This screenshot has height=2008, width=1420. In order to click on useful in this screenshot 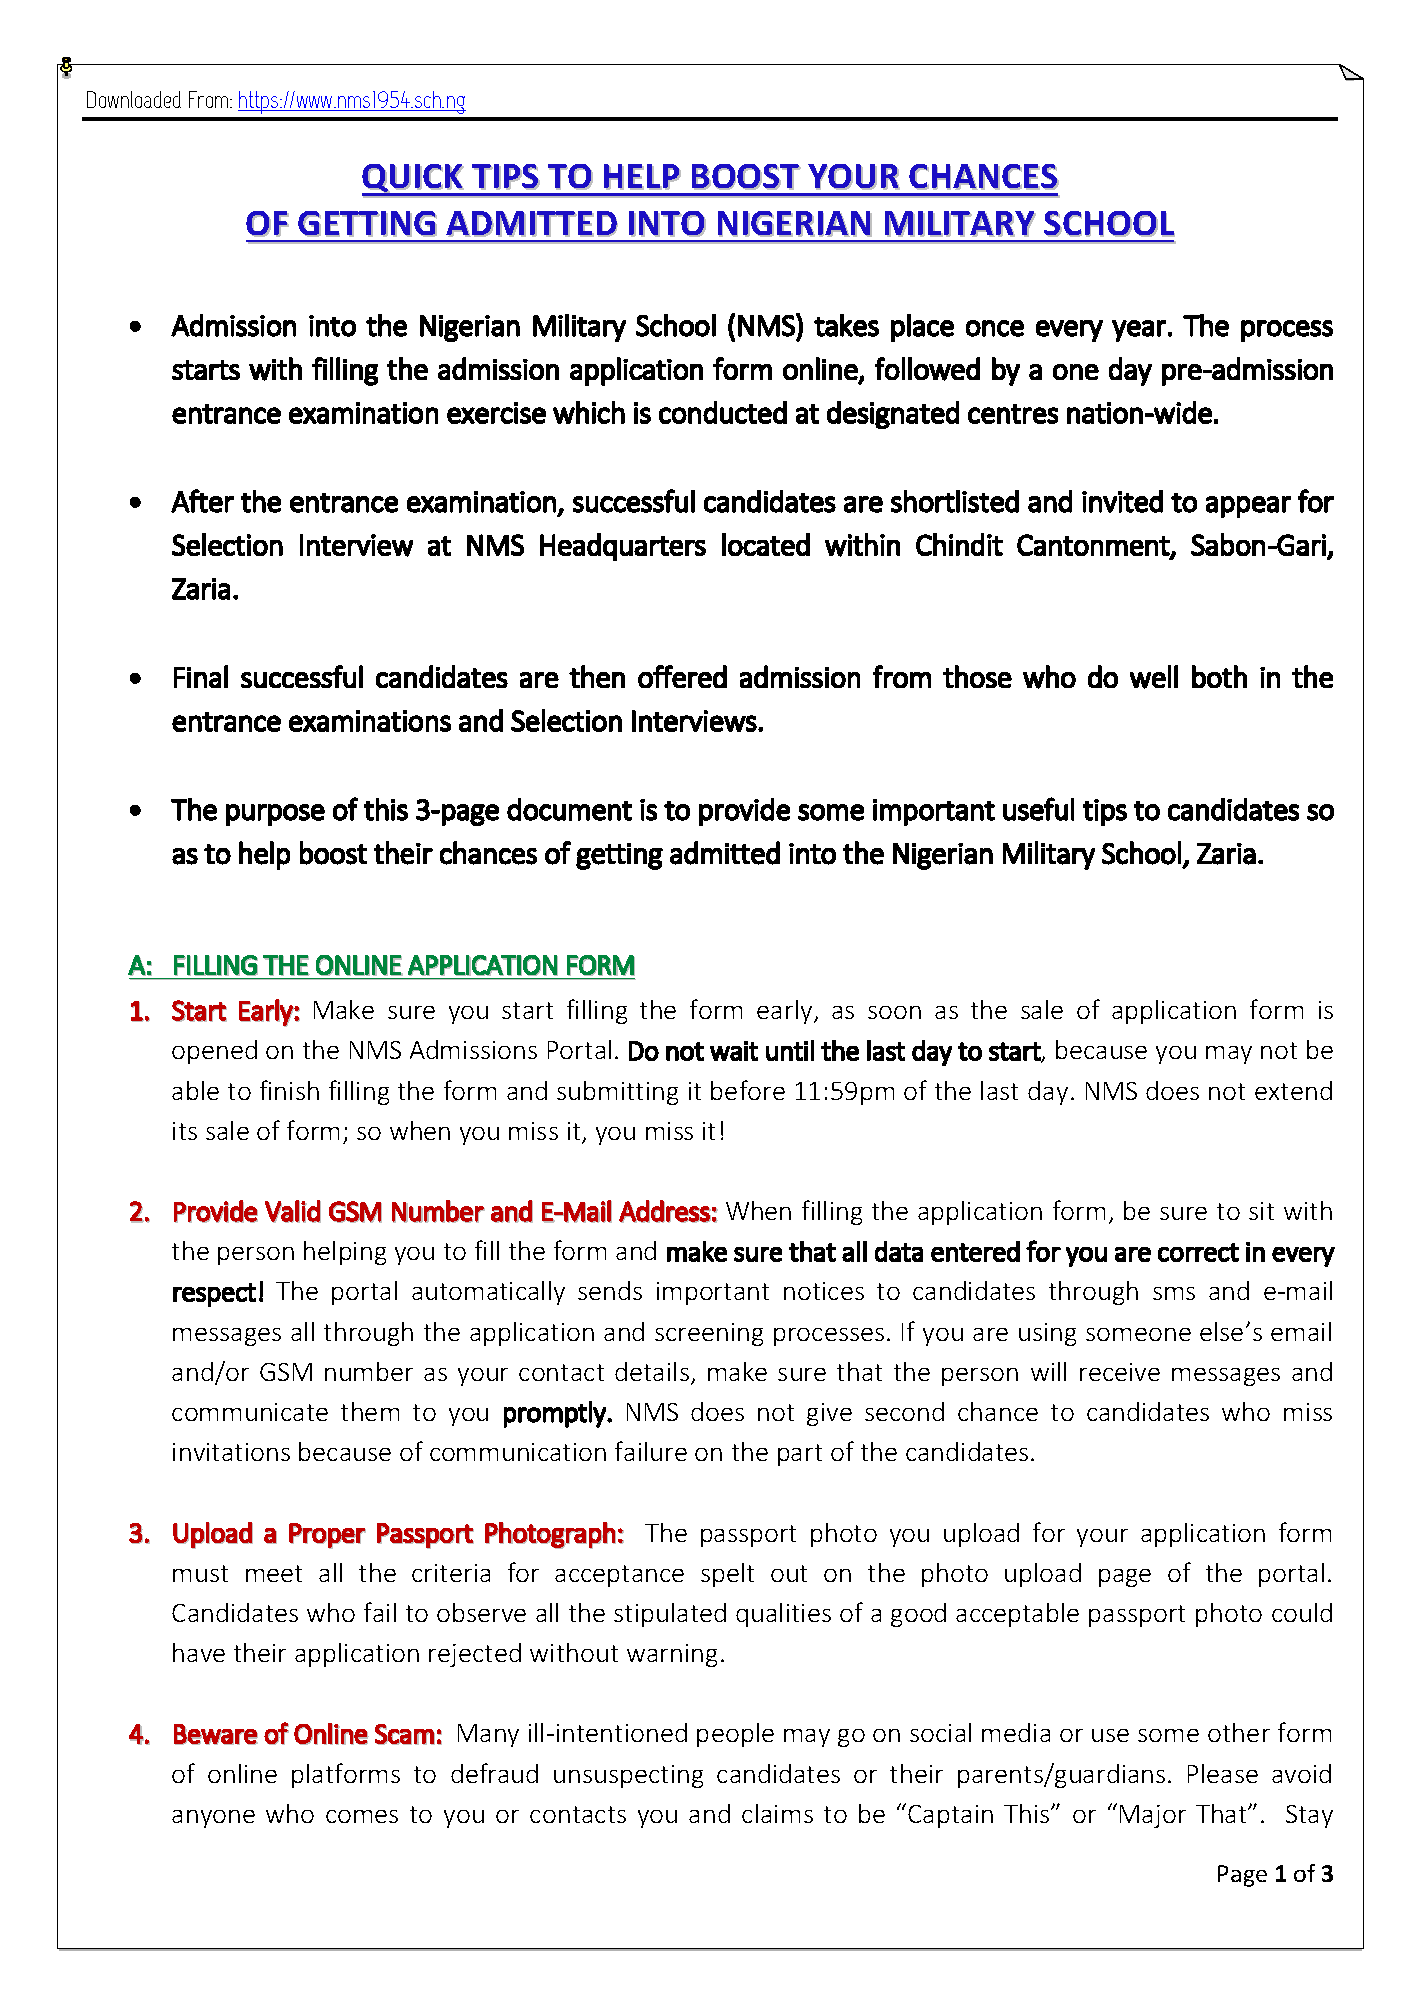, I will do `click(1038, 809)`.
